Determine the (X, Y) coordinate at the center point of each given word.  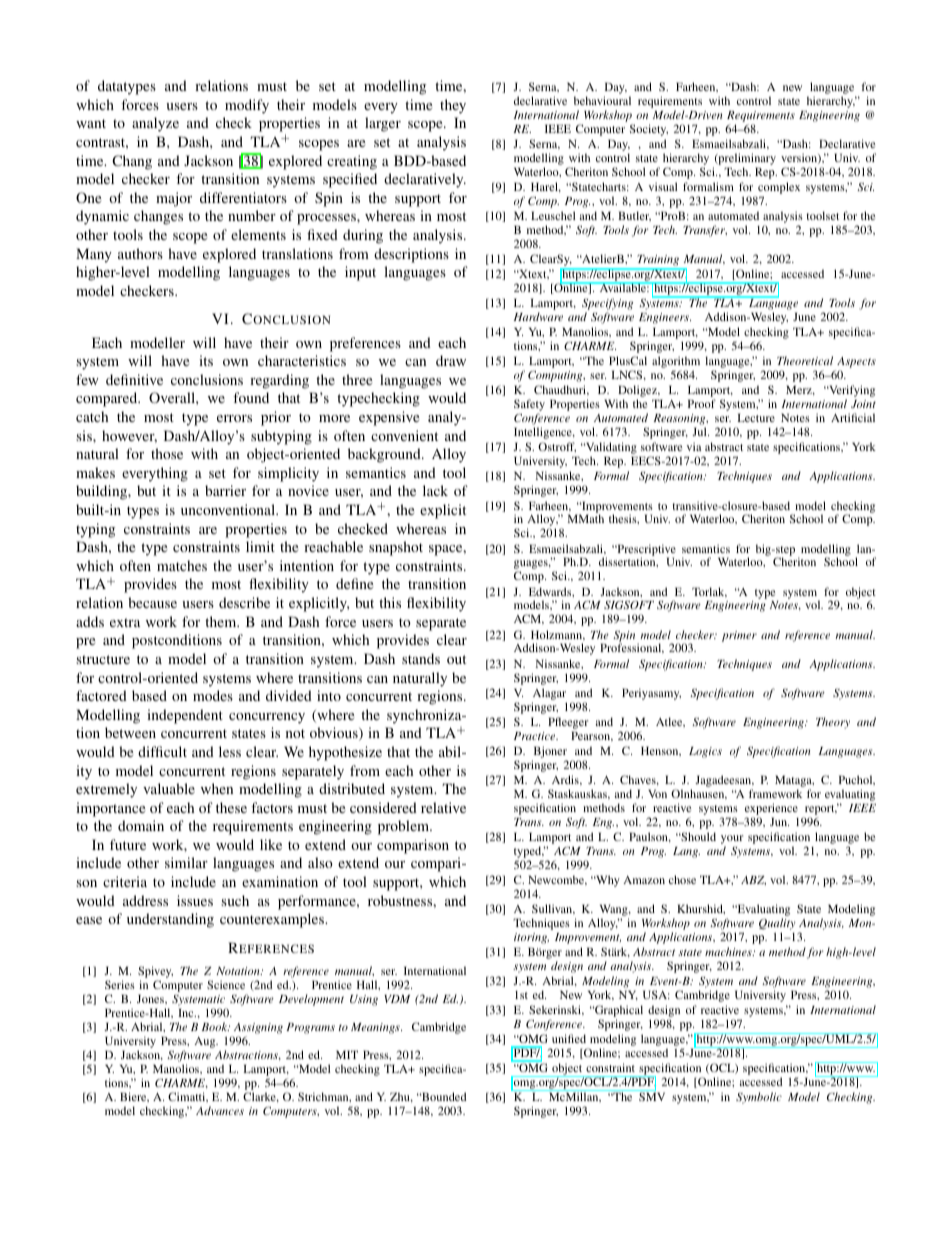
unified (569, 1038)
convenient (404, 435)
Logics (705, 752)
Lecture (756, 417)
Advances (220, 1110)
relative (443, 807)
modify (247, 106)
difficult (162, 751)
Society (649, 130)
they (453, 106)
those (167, 453)
